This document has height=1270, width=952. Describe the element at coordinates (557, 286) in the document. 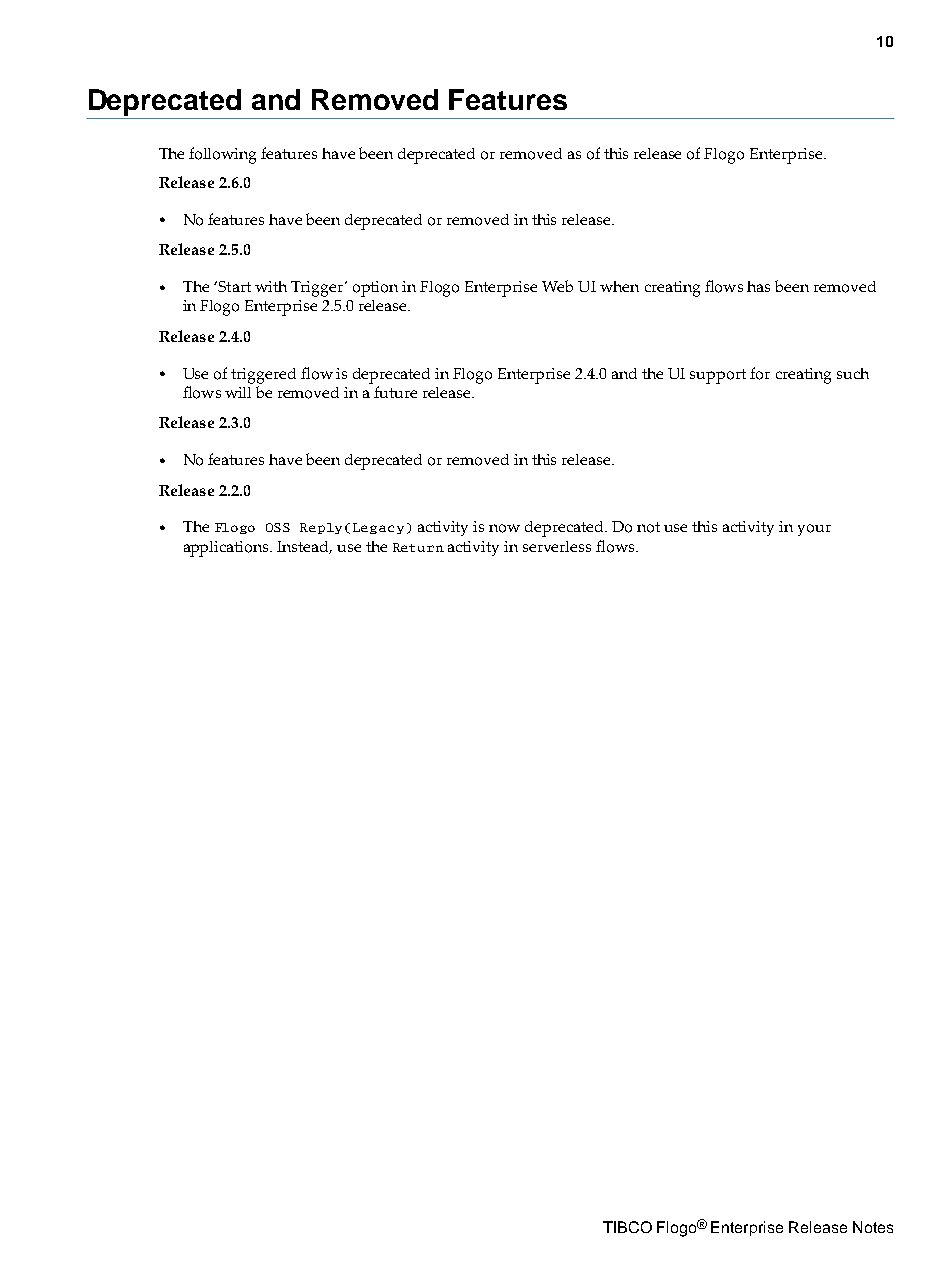

I see `Web` at that location.
